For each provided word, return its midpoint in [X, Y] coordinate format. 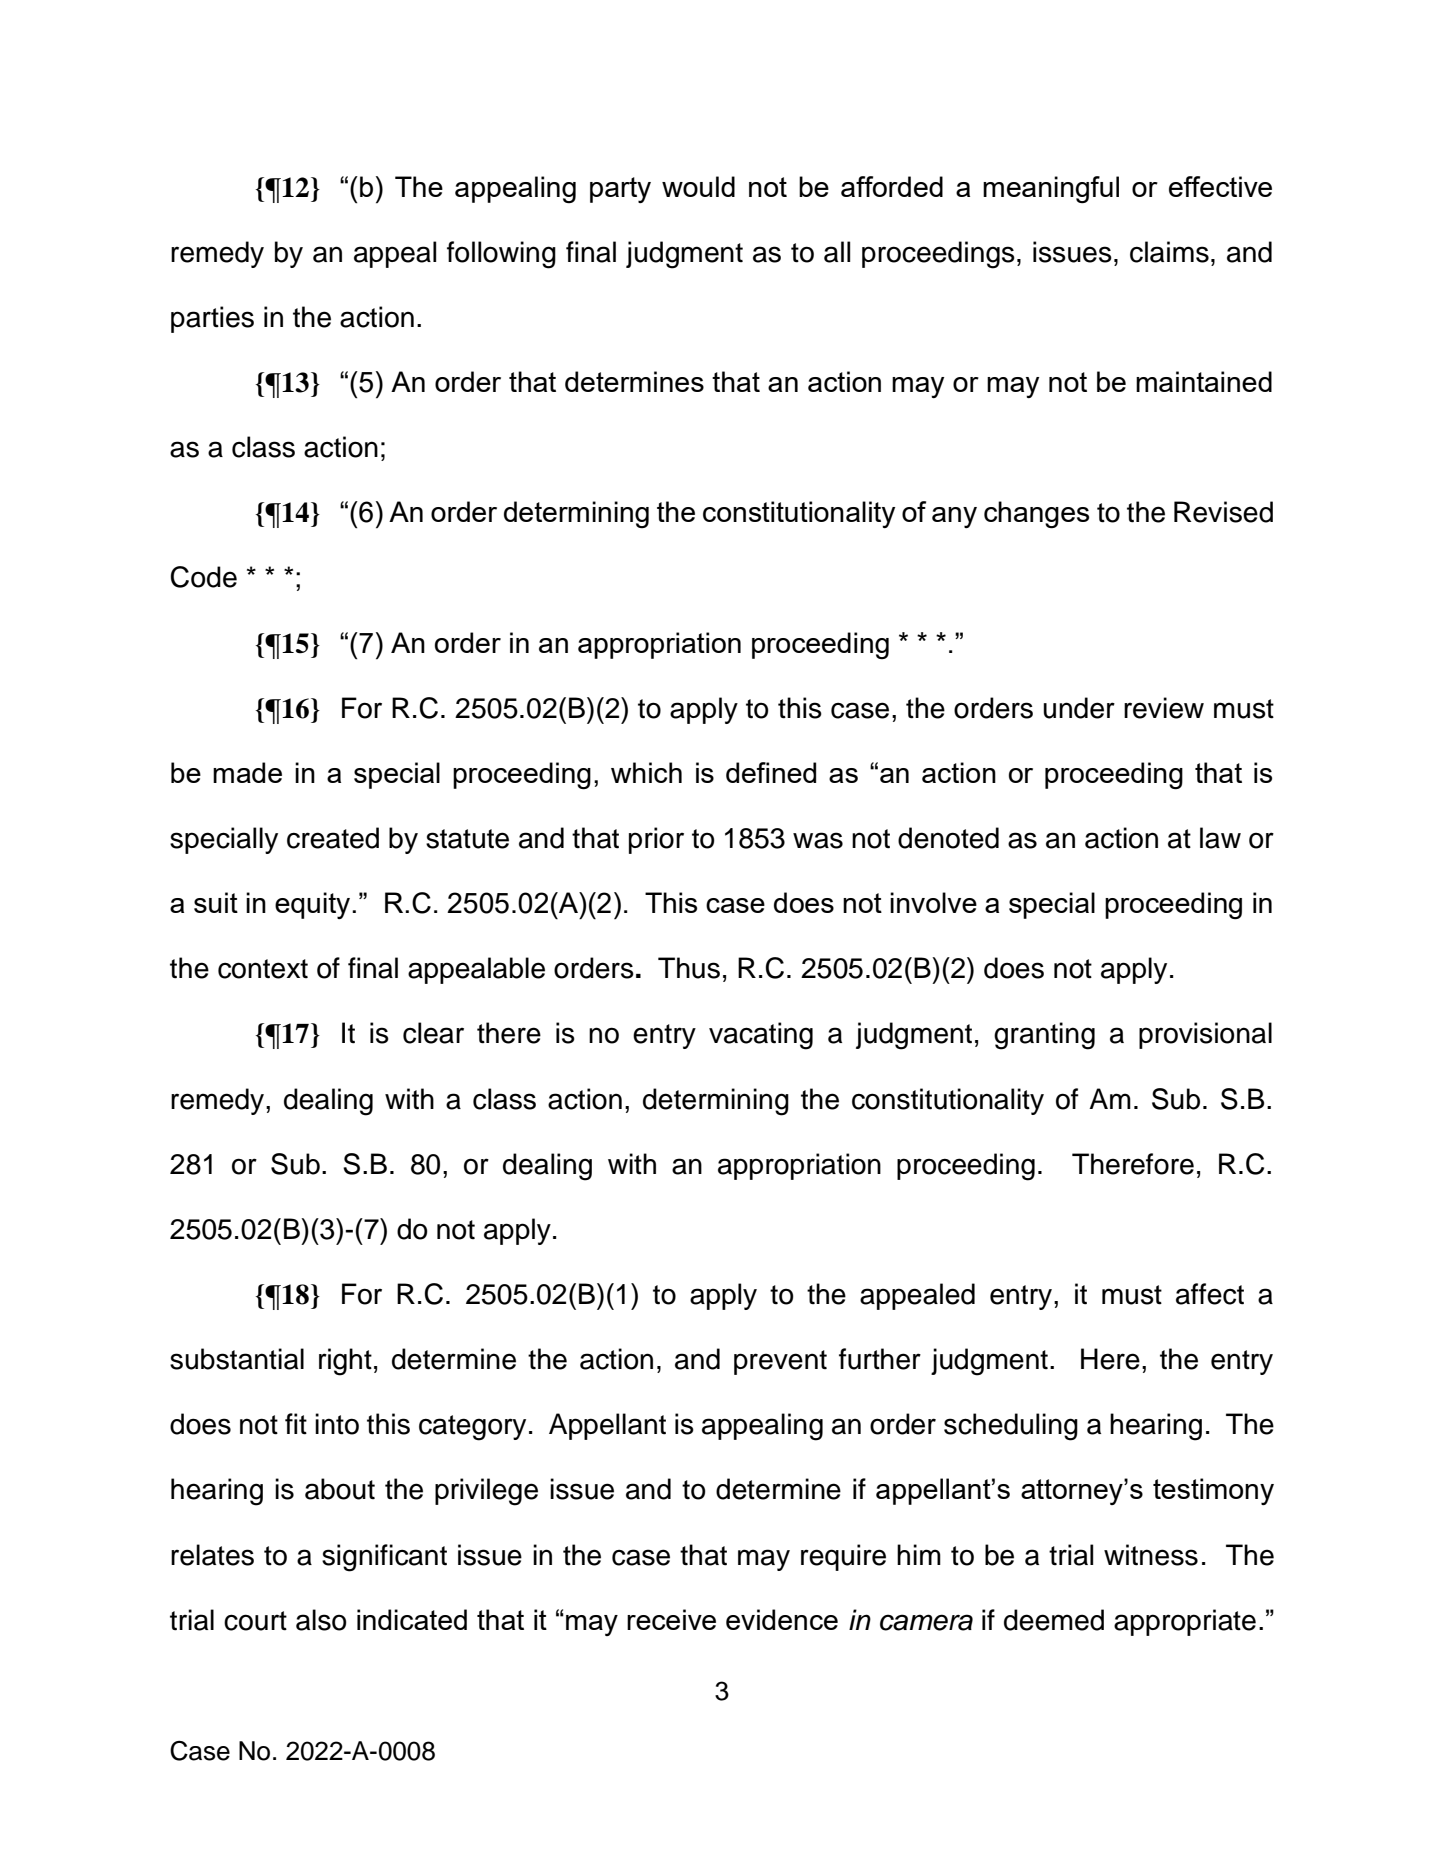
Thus [689, 968]
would [698, 186]
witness [1151, 1555]
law [1220, 838]
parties [212, 319]
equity [314, 905]
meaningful [1051, 190]
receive [671, 1619]
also [321, 1620]
